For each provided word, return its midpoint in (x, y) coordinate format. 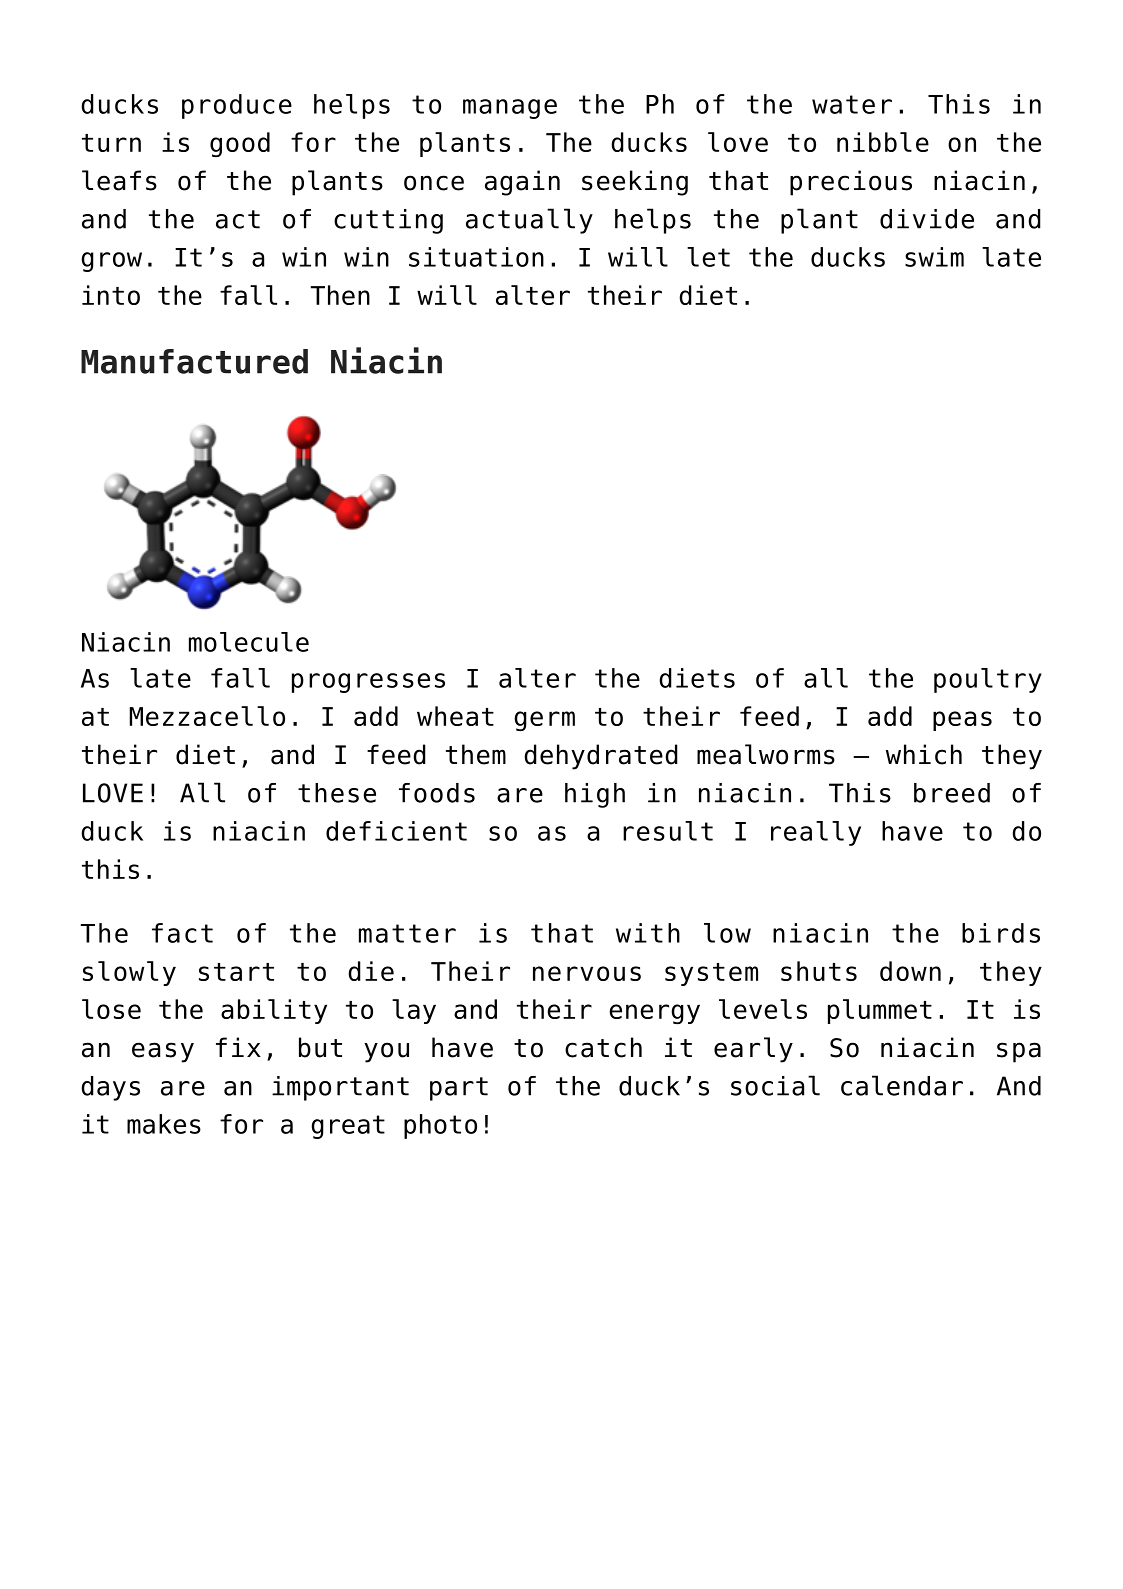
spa (1019, 1052)
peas (962, 721)
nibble (883, 142)
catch (603, 1047)
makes (164, 1124)
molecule (249, 642)
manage (510, 109)
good (240, 144)
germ (544, 721)
